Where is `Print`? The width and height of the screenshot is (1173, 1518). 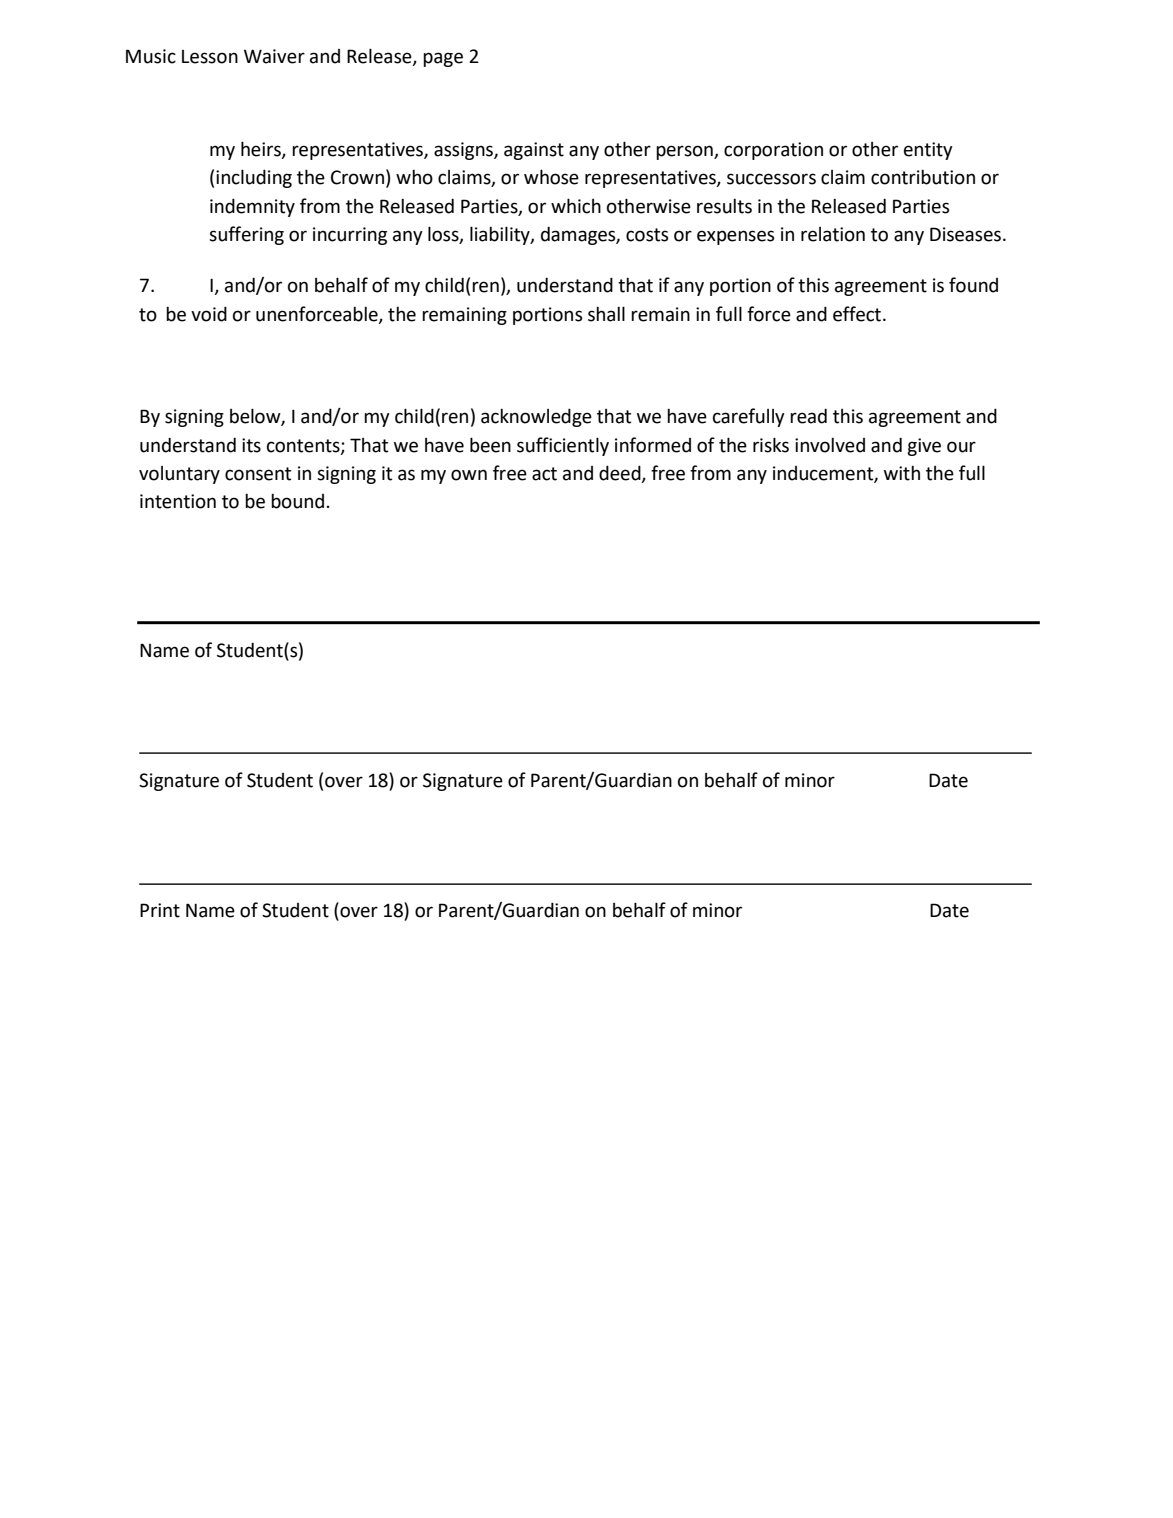
Print is located at coordinates (160, 910).
